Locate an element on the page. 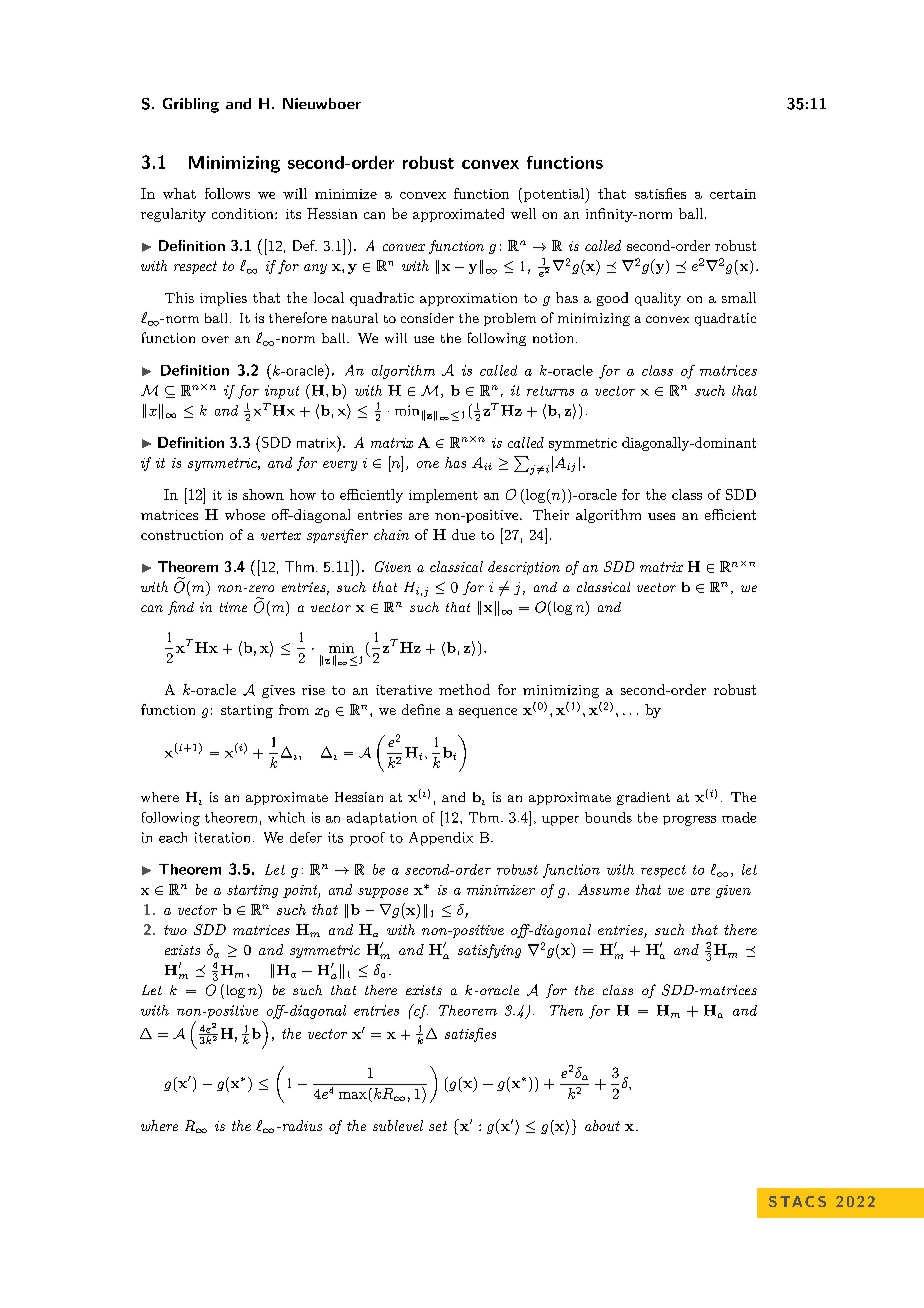 The width and height of the image is (924, 1308). uses is located at coordinates (661, 516).
